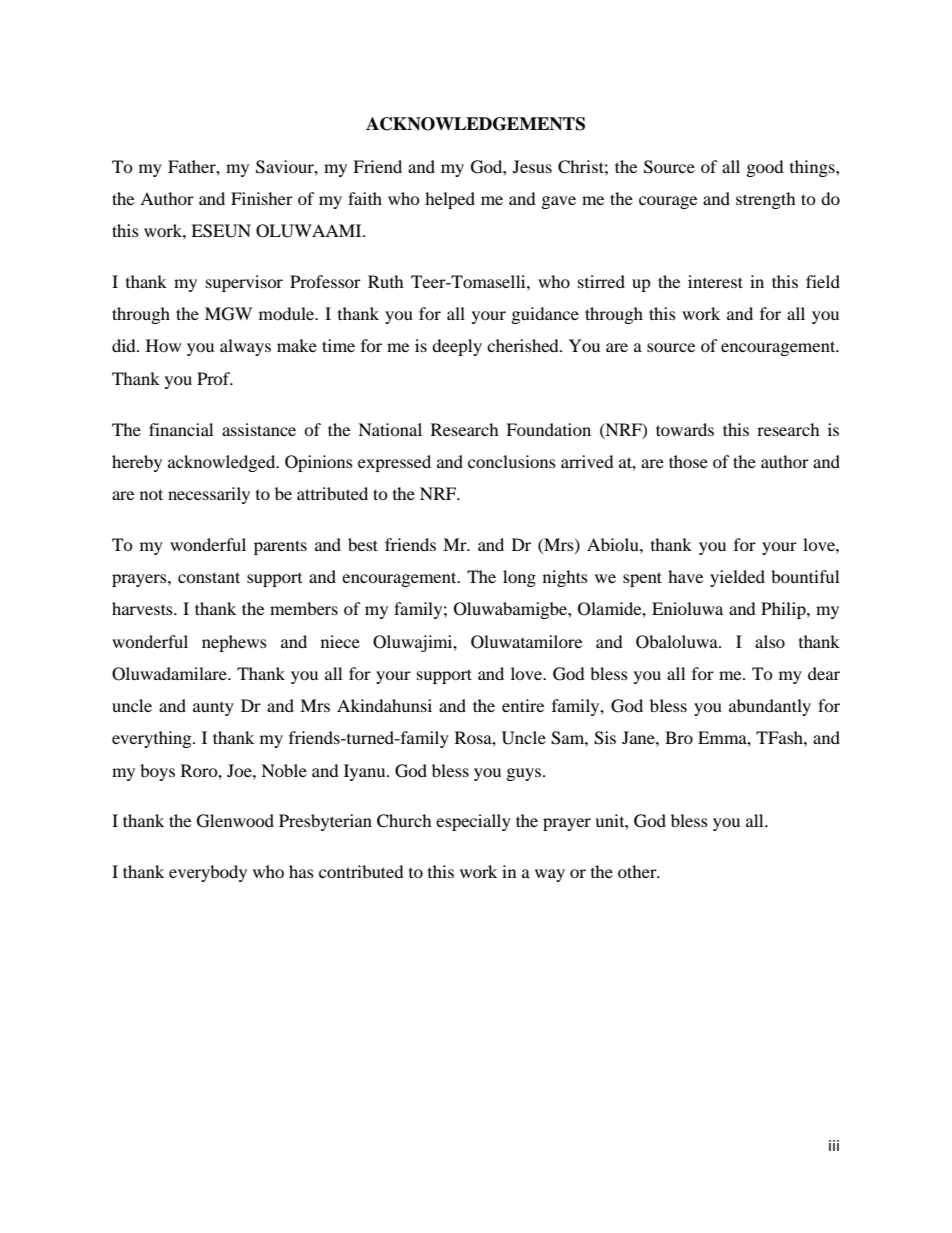  Describe the element at coordinates (262, 198) in the screenshot. I see `Finisher` at that location.
